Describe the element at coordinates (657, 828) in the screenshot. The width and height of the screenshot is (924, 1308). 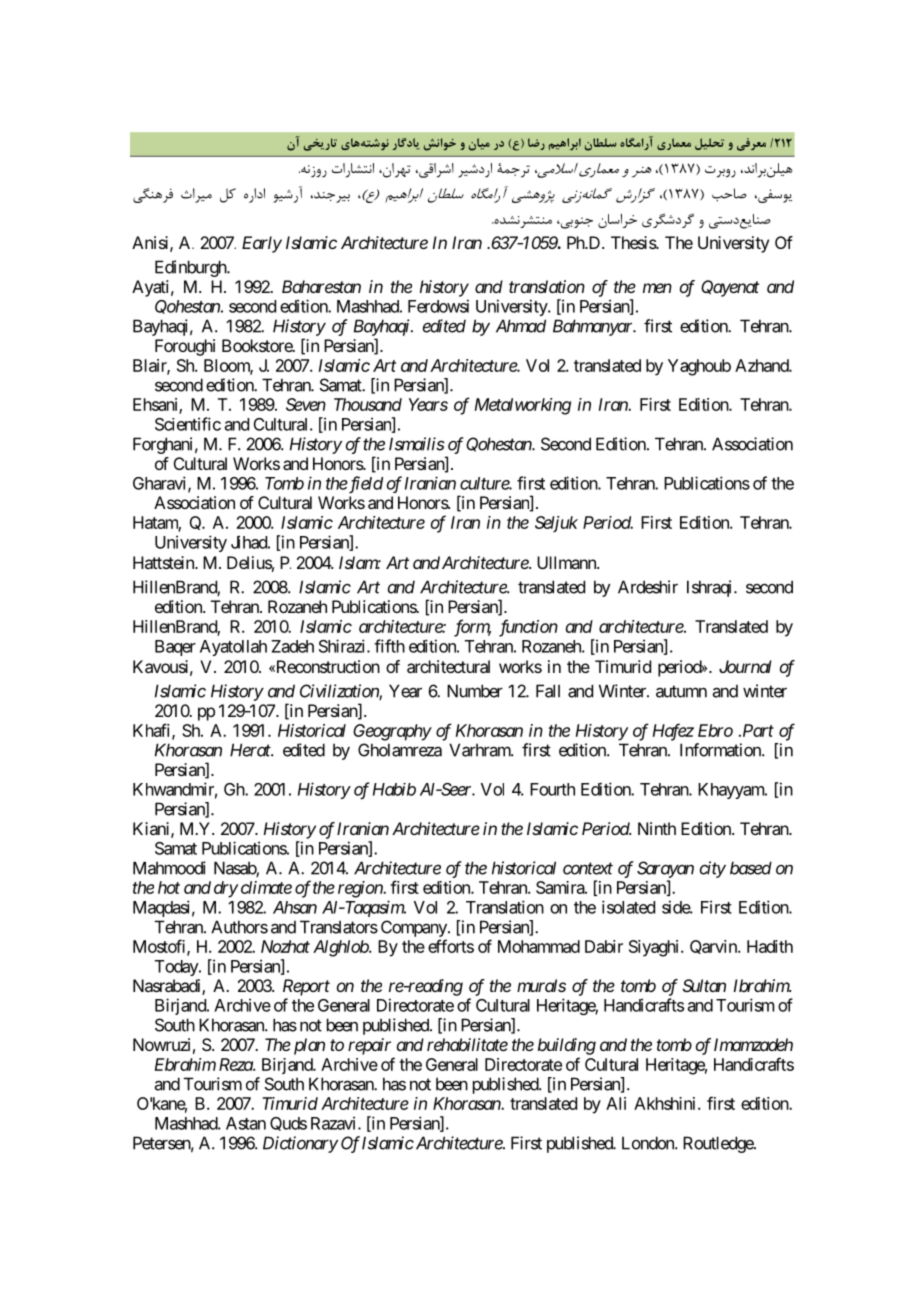
I see `Ninth` at that location.
